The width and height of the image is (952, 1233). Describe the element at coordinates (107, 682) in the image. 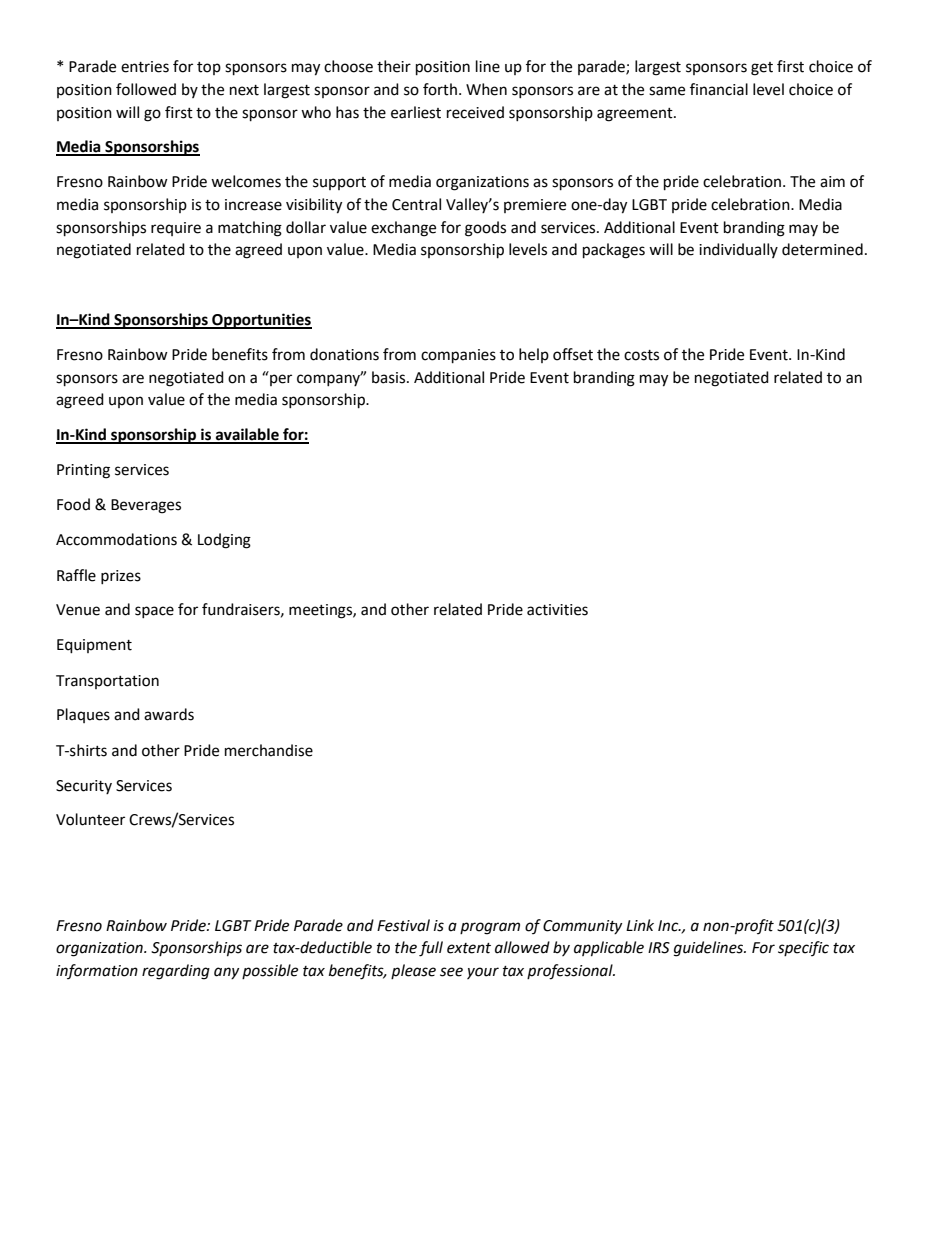

I see `Transportation` at that location.
